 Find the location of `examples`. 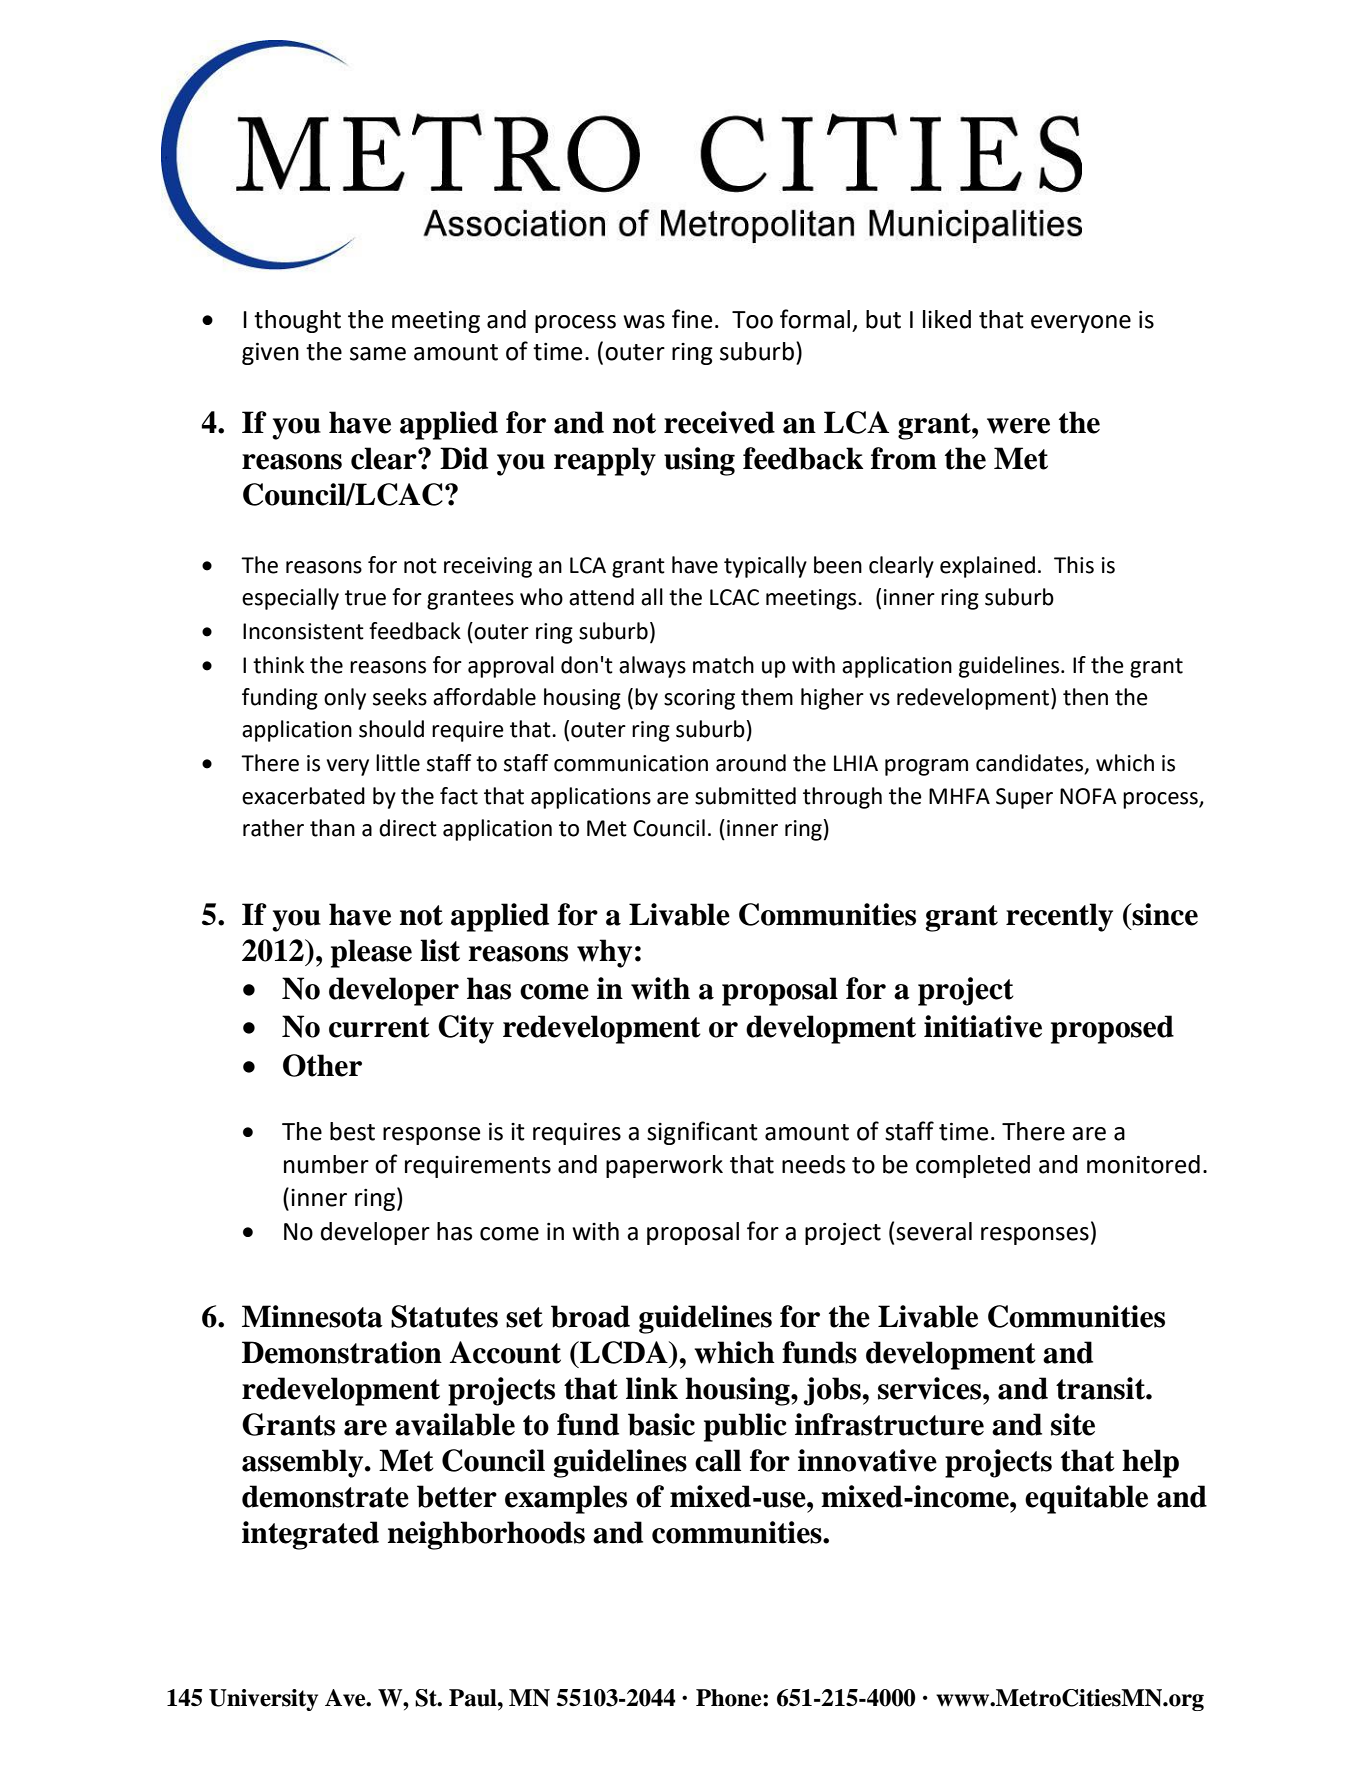

examples is located at coordinates (566, 1499).
